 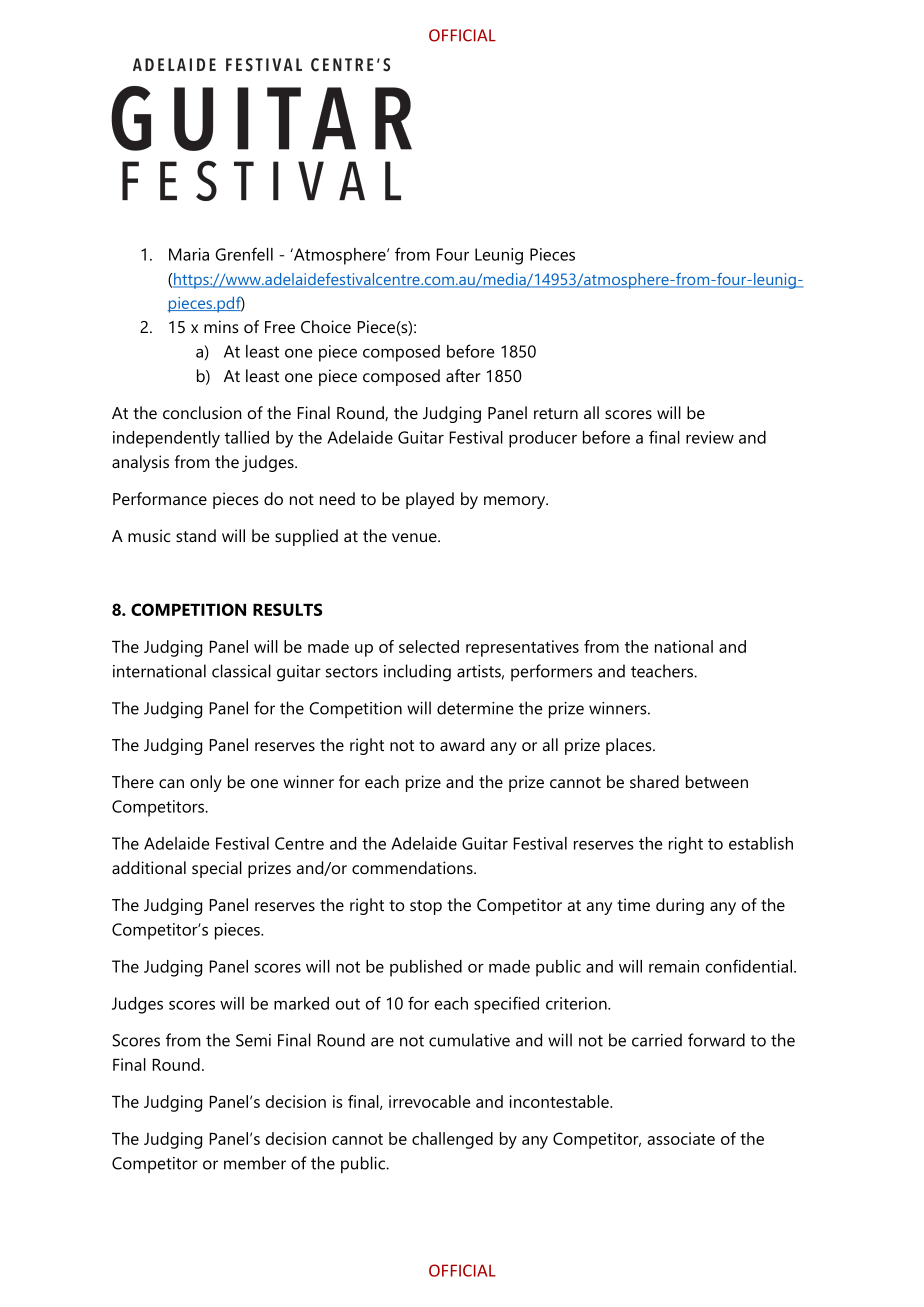 I want to click on determine, so click(x=475, y=708).
